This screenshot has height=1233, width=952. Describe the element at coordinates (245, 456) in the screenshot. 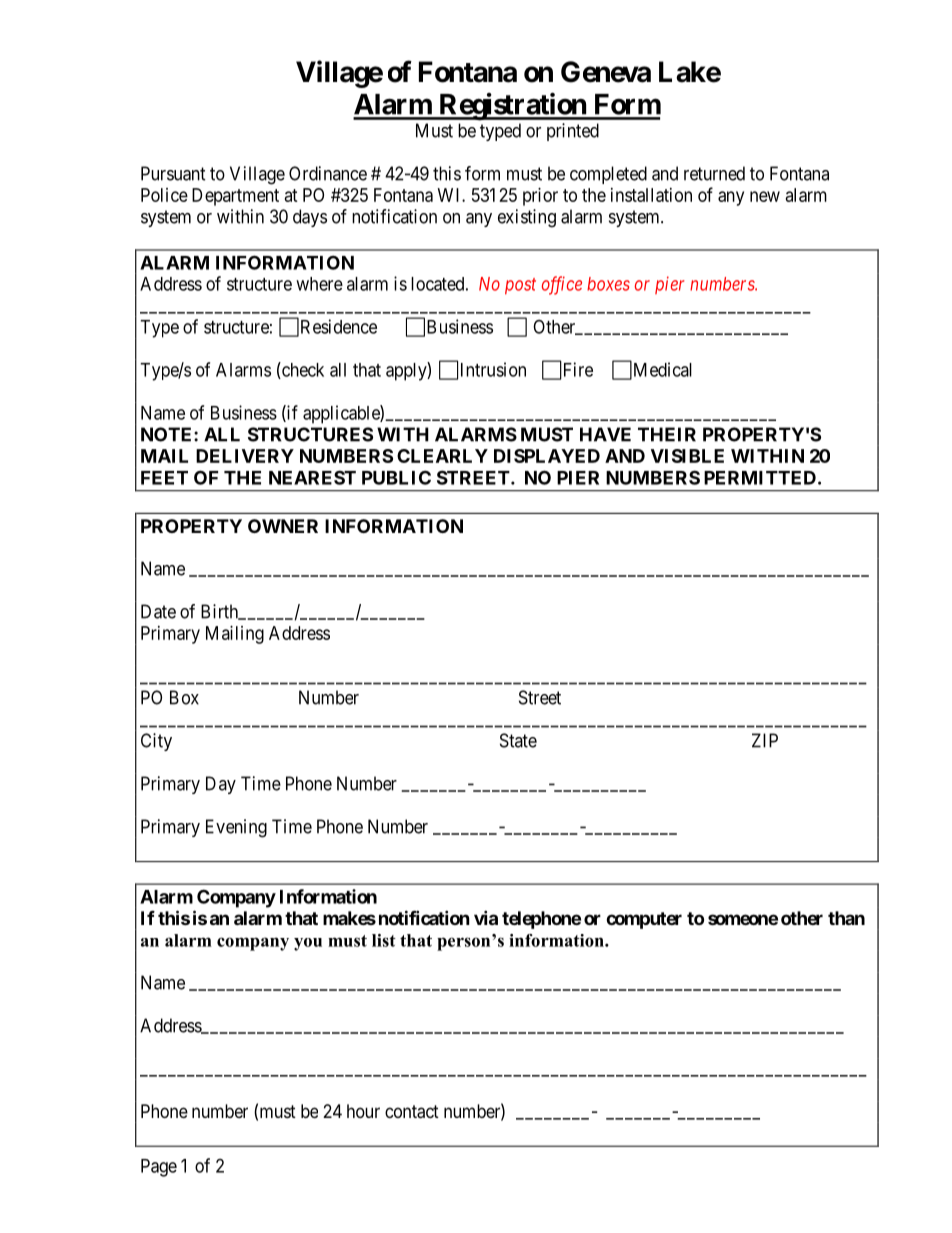

I see `DELIVERY` at that location.
